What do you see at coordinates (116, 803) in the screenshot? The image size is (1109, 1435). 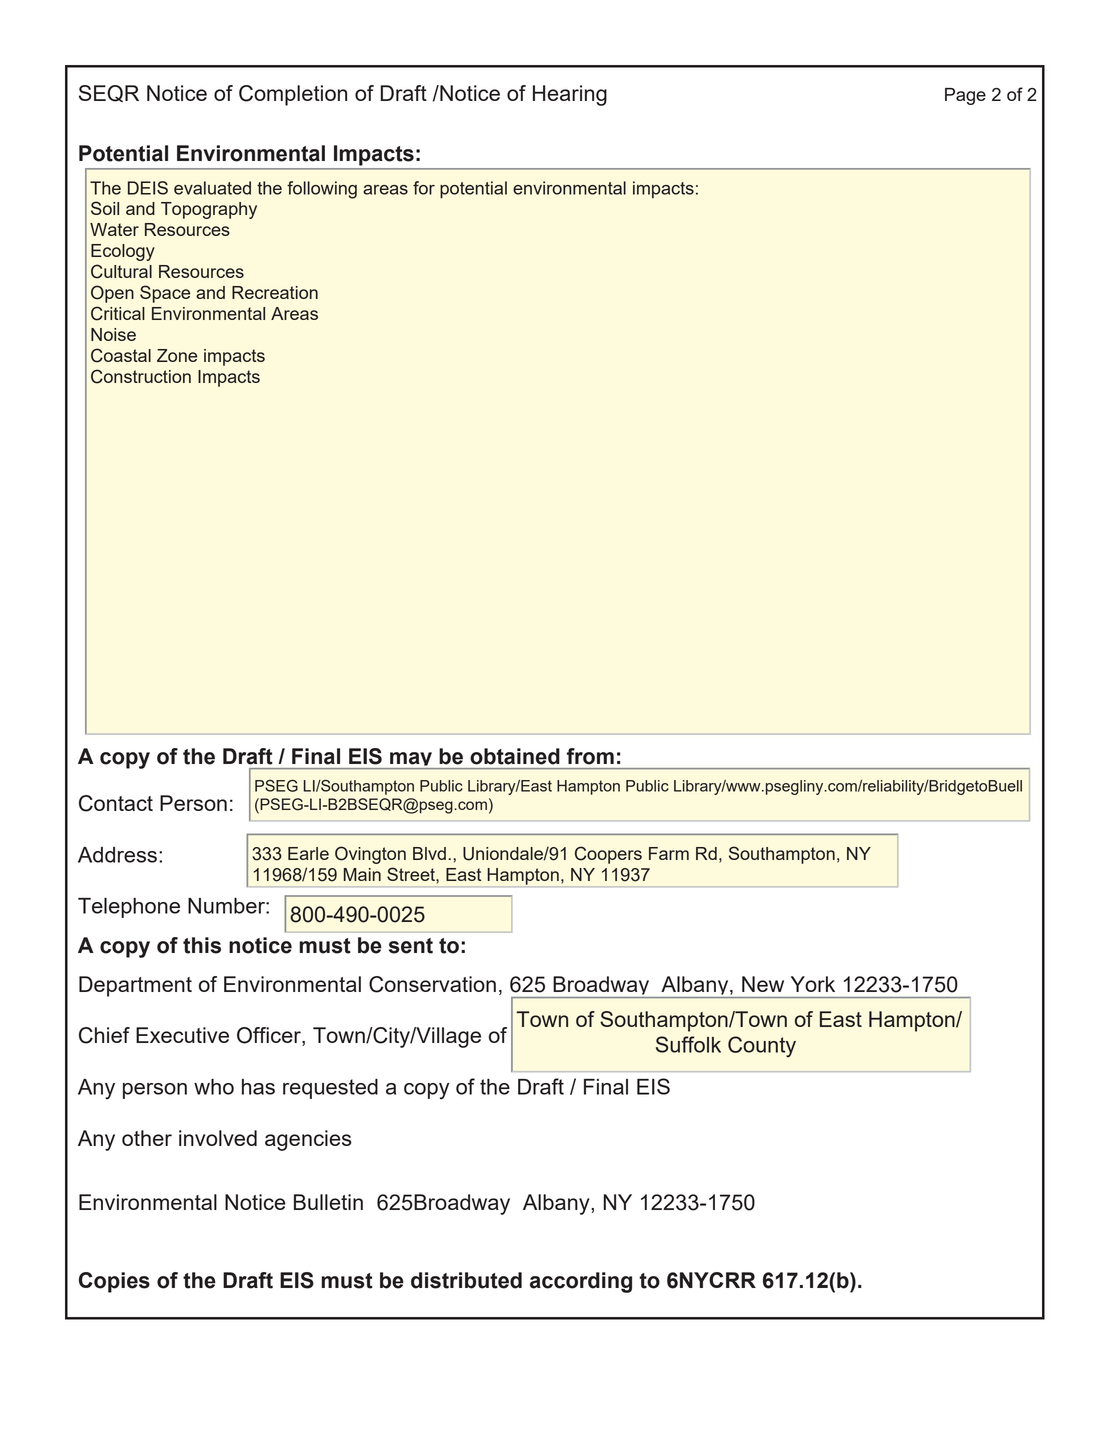 I see `Contact` at bounding box center [116, 803].
